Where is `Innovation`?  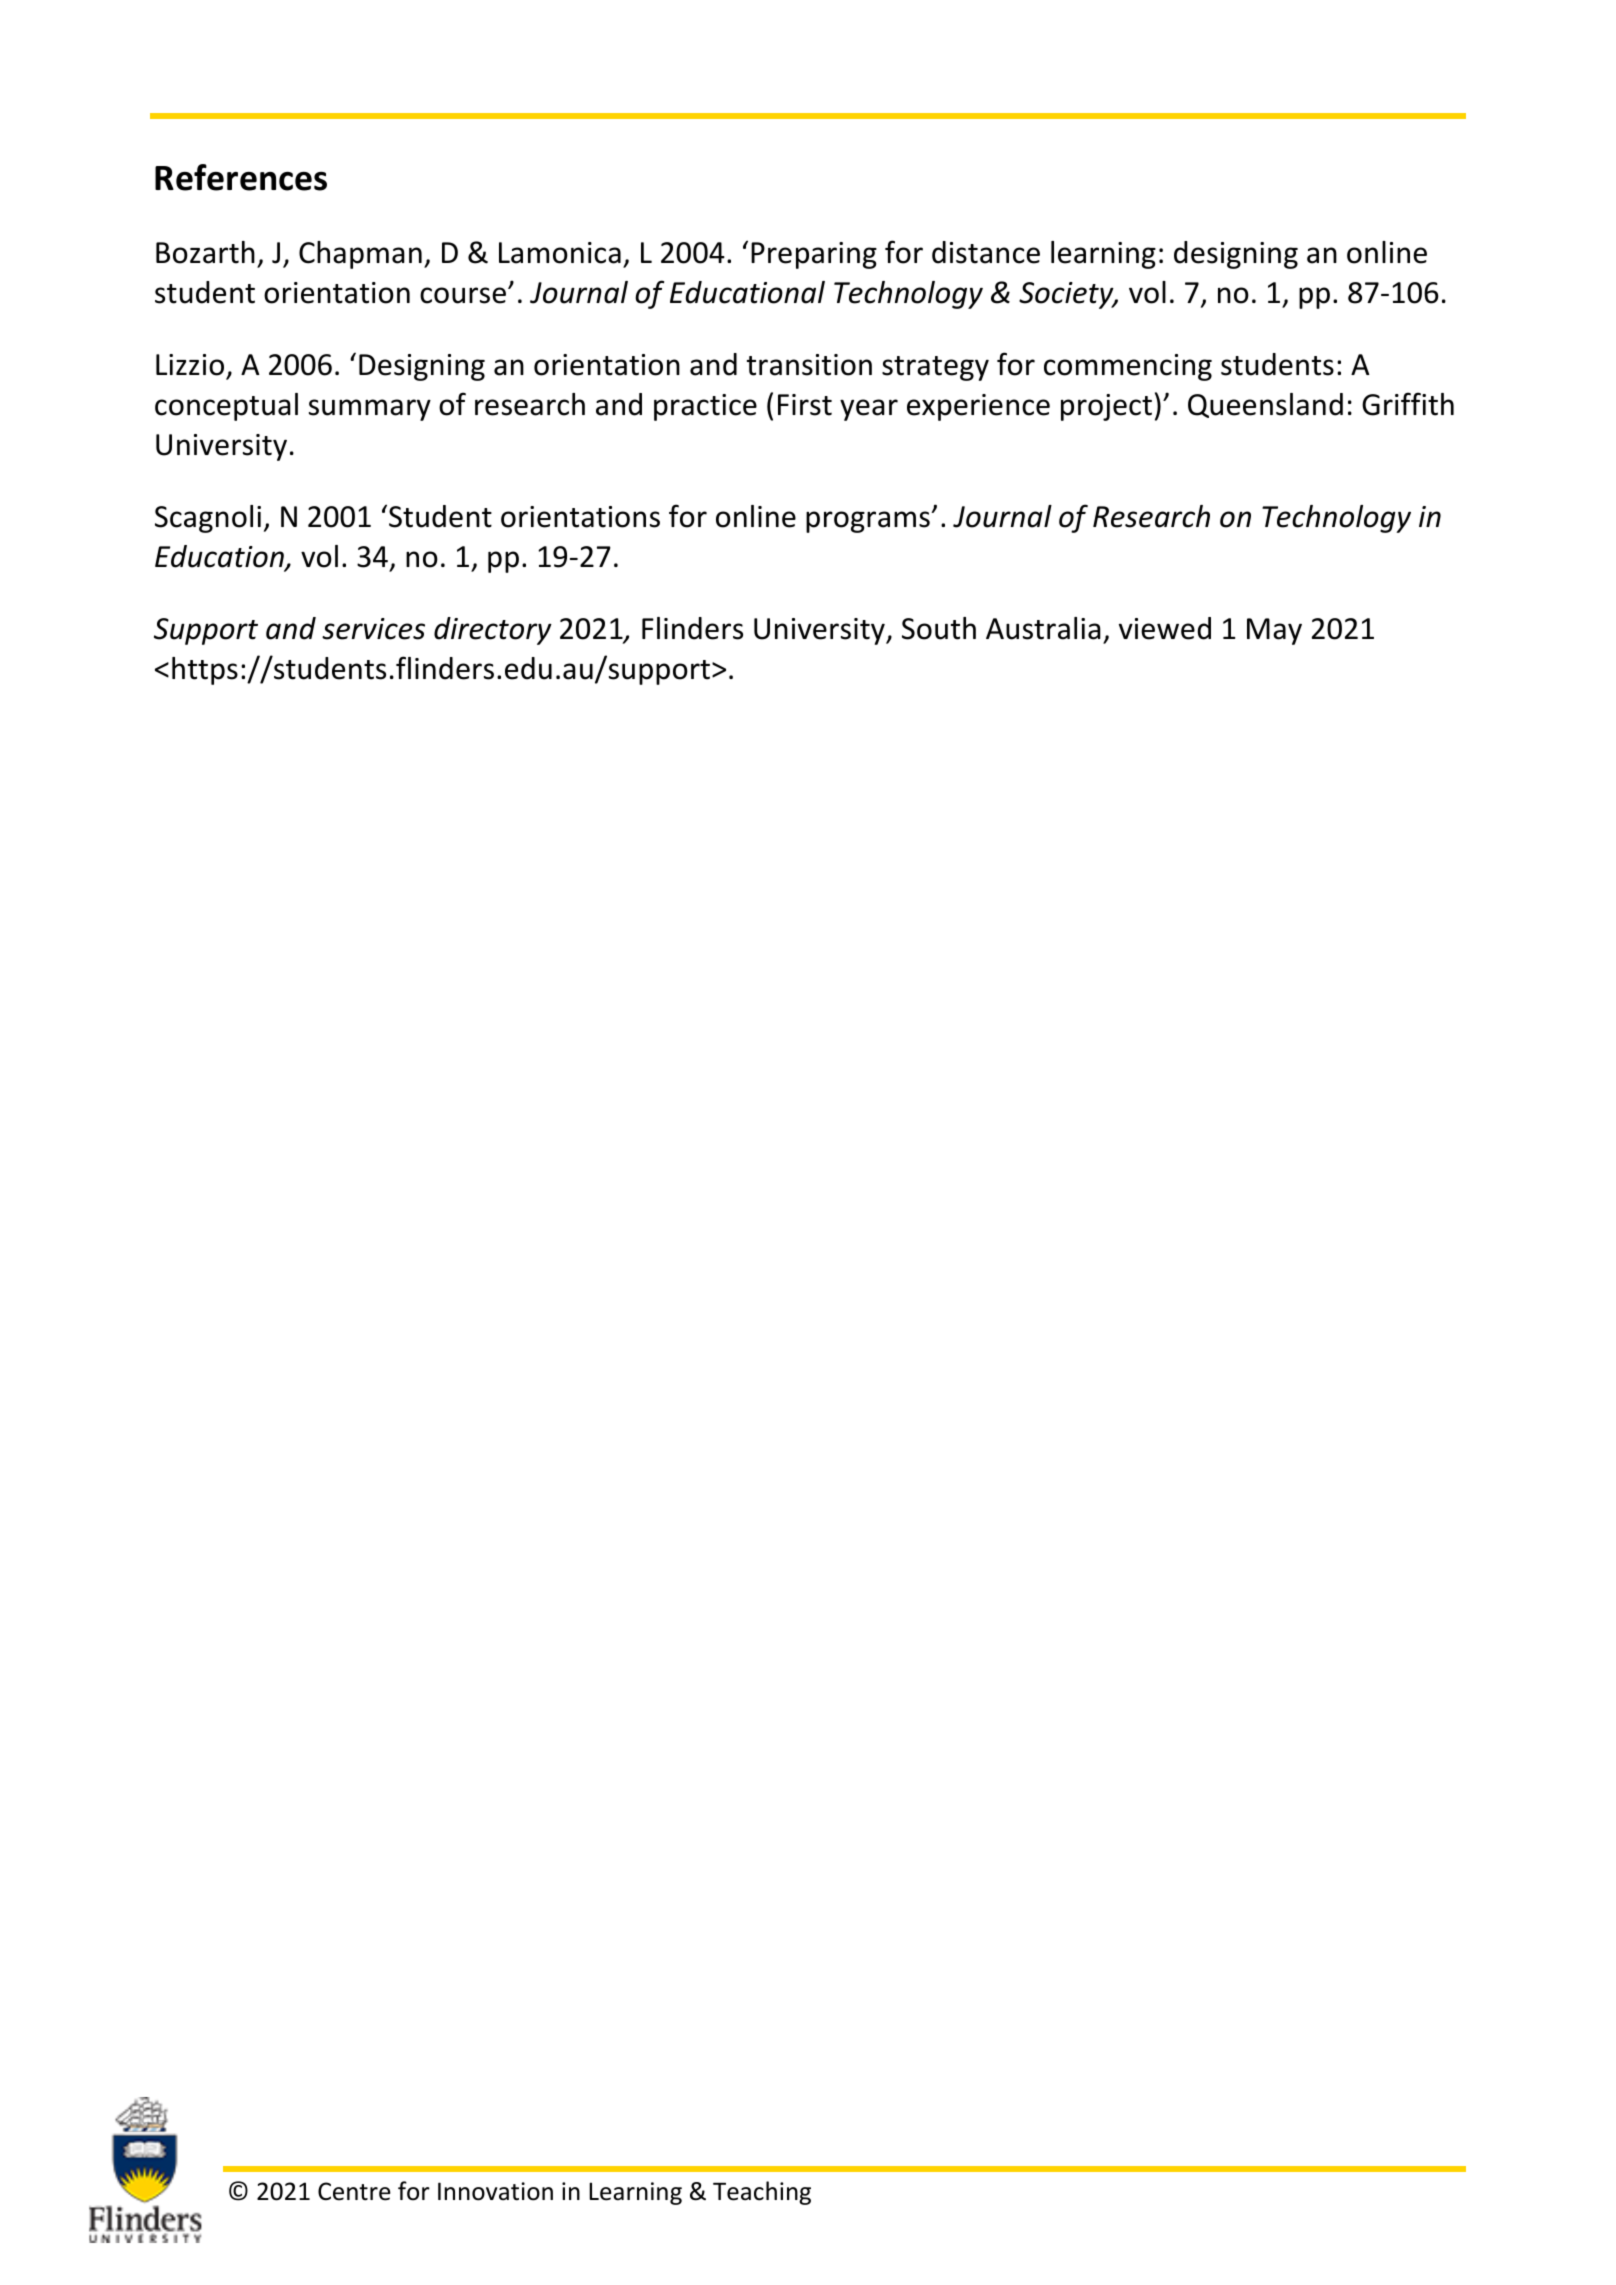
Innovation is located at coordinates (495, 2191).
